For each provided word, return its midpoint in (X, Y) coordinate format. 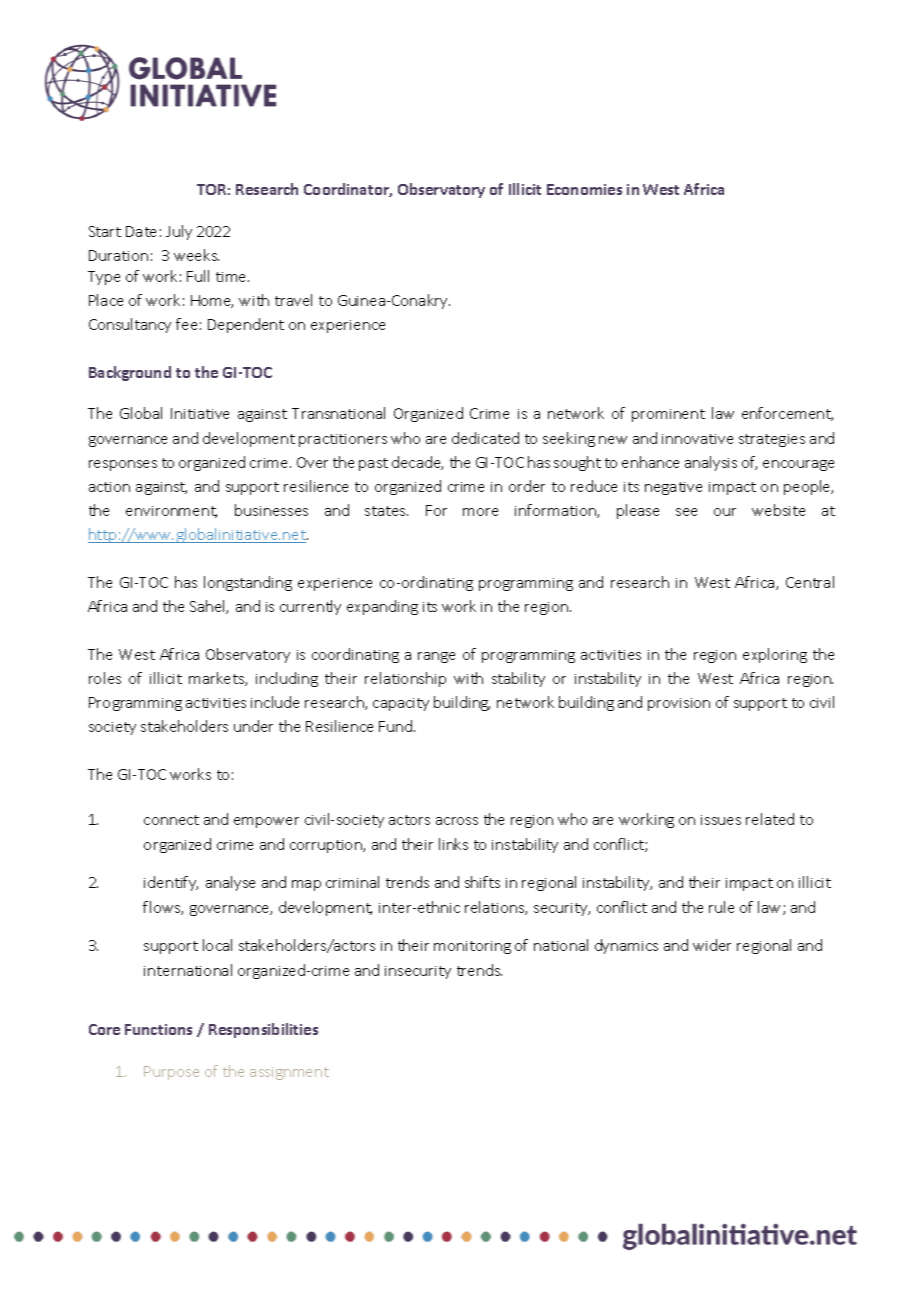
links (453, 844)
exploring (775, 655)
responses (123, 465)
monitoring (472, 947)
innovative (697, 439)
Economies (584, 189)
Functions (158, 1029)
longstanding (248, 583)
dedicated (485, 438)
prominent (668, 415)
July (179, 232)
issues (721, 820)
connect (171, 820)
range (436, 657)
